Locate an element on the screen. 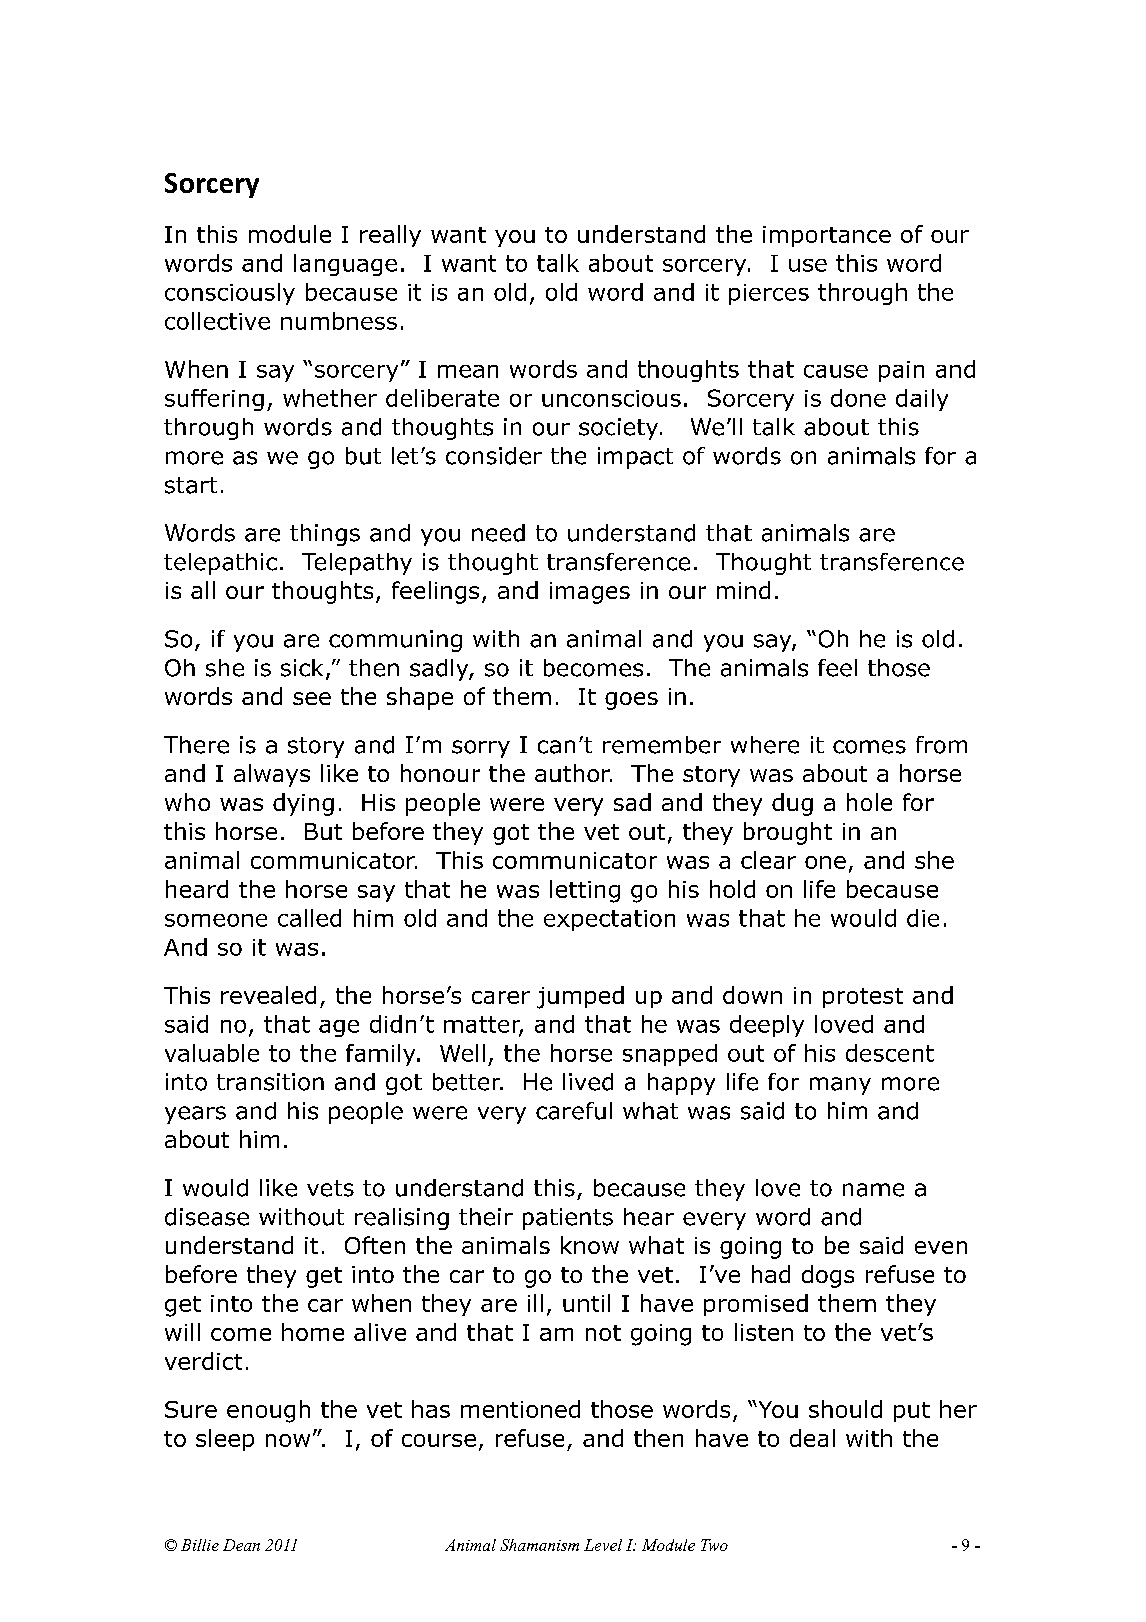 This screenshot has width=1146, height=1622. mean is located at coordinates (468, 371).
